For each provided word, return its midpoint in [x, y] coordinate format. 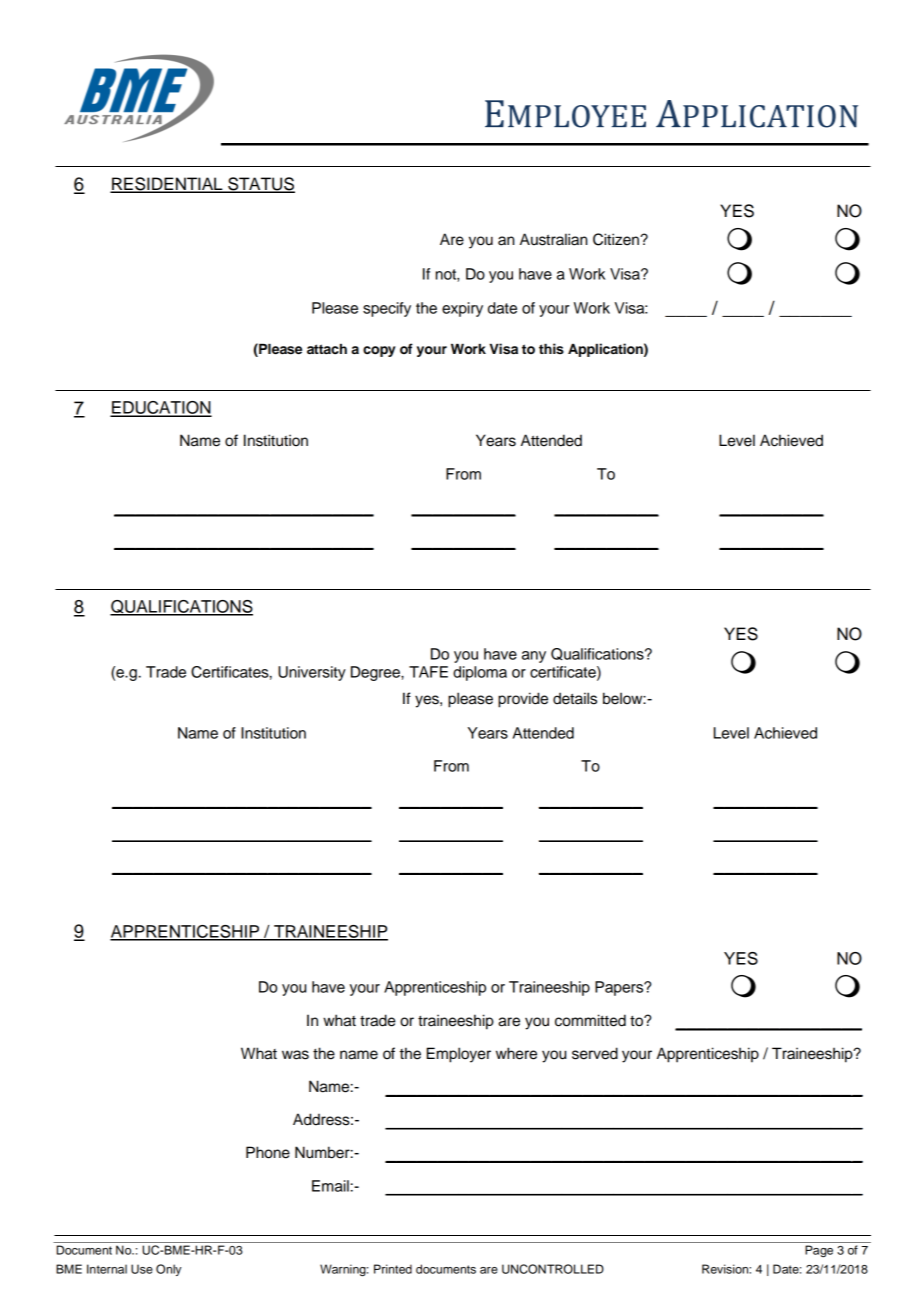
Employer [459, 1055]
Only [168, 1270]
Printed [393, 1269]
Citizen [617, 239]
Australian [554, 239]
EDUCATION [161, 408]
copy [379, 351]
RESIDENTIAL [167, 185]
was [295, 1055]
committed [590, 1020]
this [551, 348]
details [575, 698]
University [312, 673]
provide [523, 700]
